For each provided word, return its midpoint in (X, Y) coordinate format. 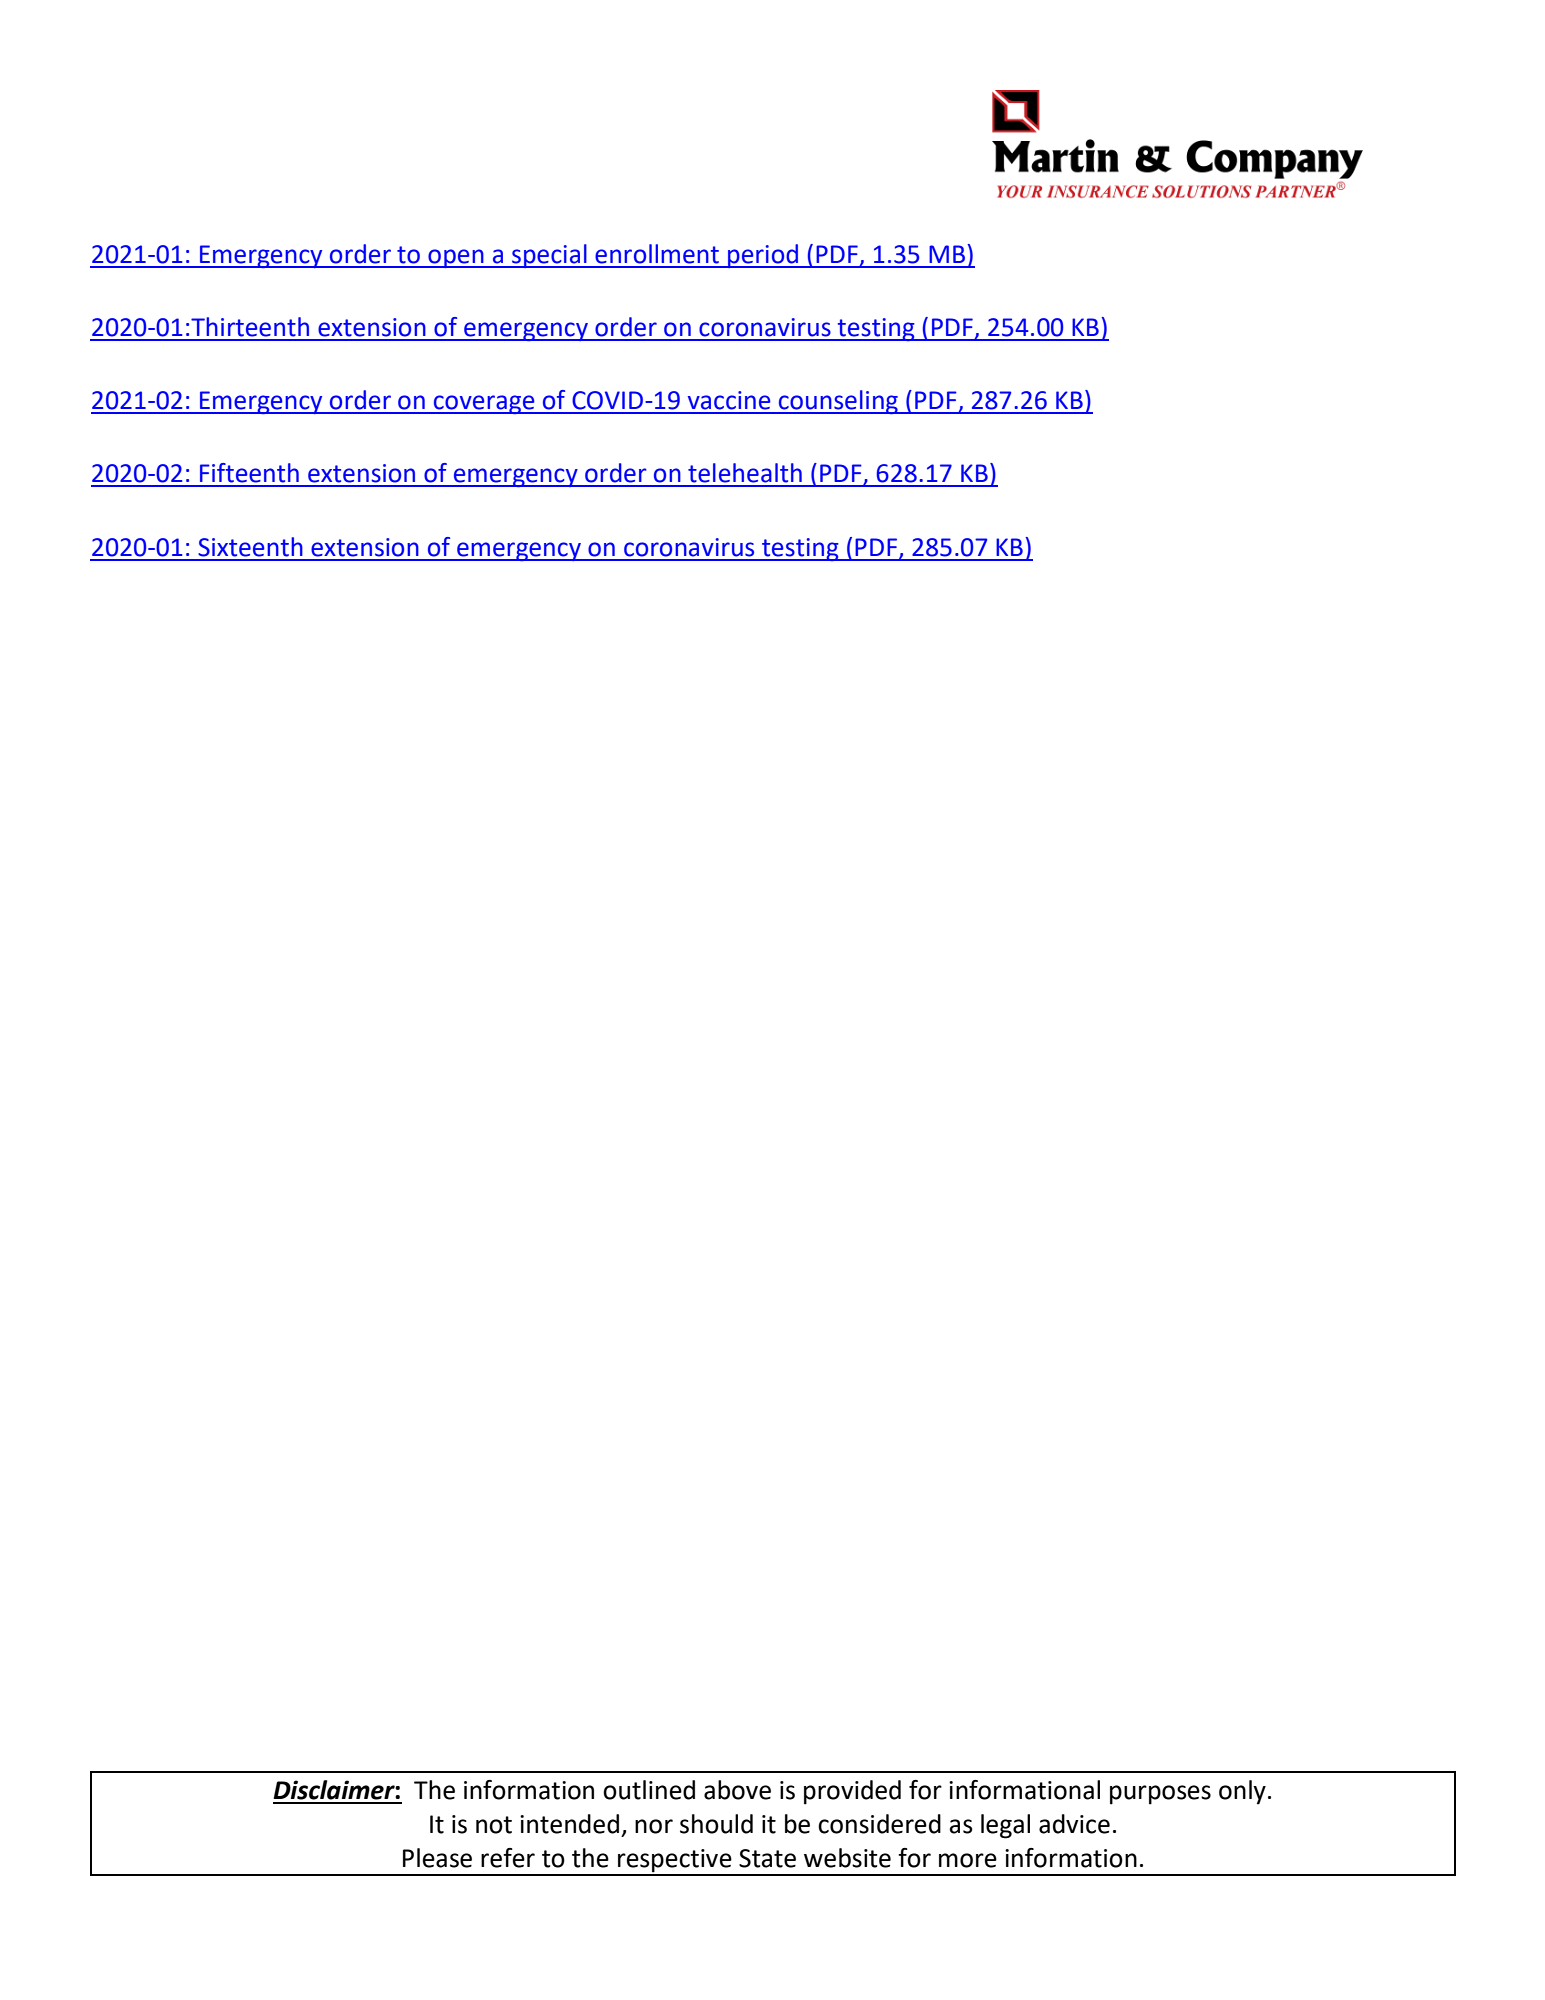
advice (1074, 1824)
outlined (649, 1790)
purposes (1160, 1795)
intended (569, 1824)
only (1242, 1792)
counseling (838, 402)
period (763, 256)
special (549, 256)
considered (879, 1824)
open (456, 258)
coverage (484, 404)
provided (852, 1792)
